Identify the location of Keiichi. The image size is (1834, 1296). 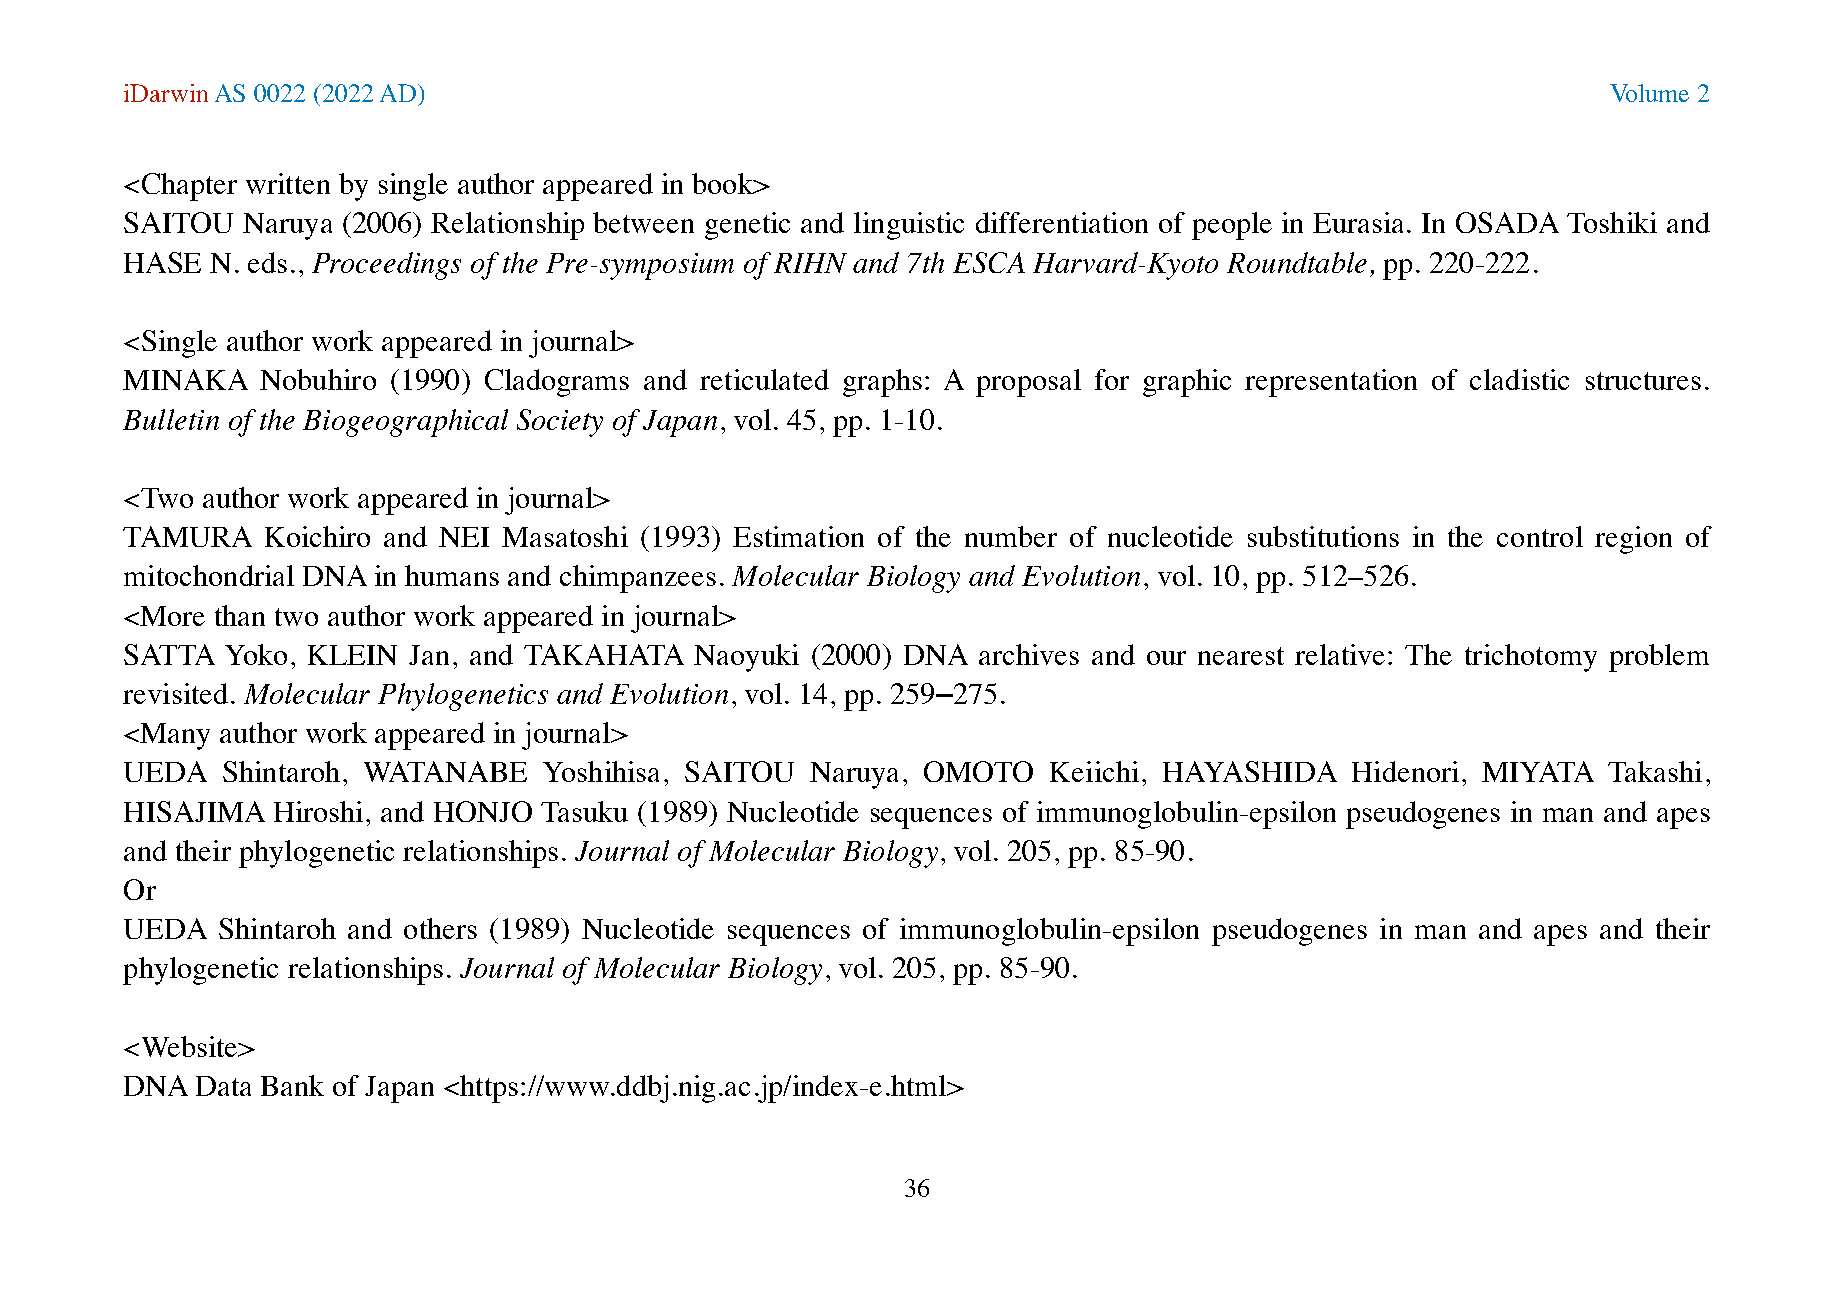
(1094, 771).
